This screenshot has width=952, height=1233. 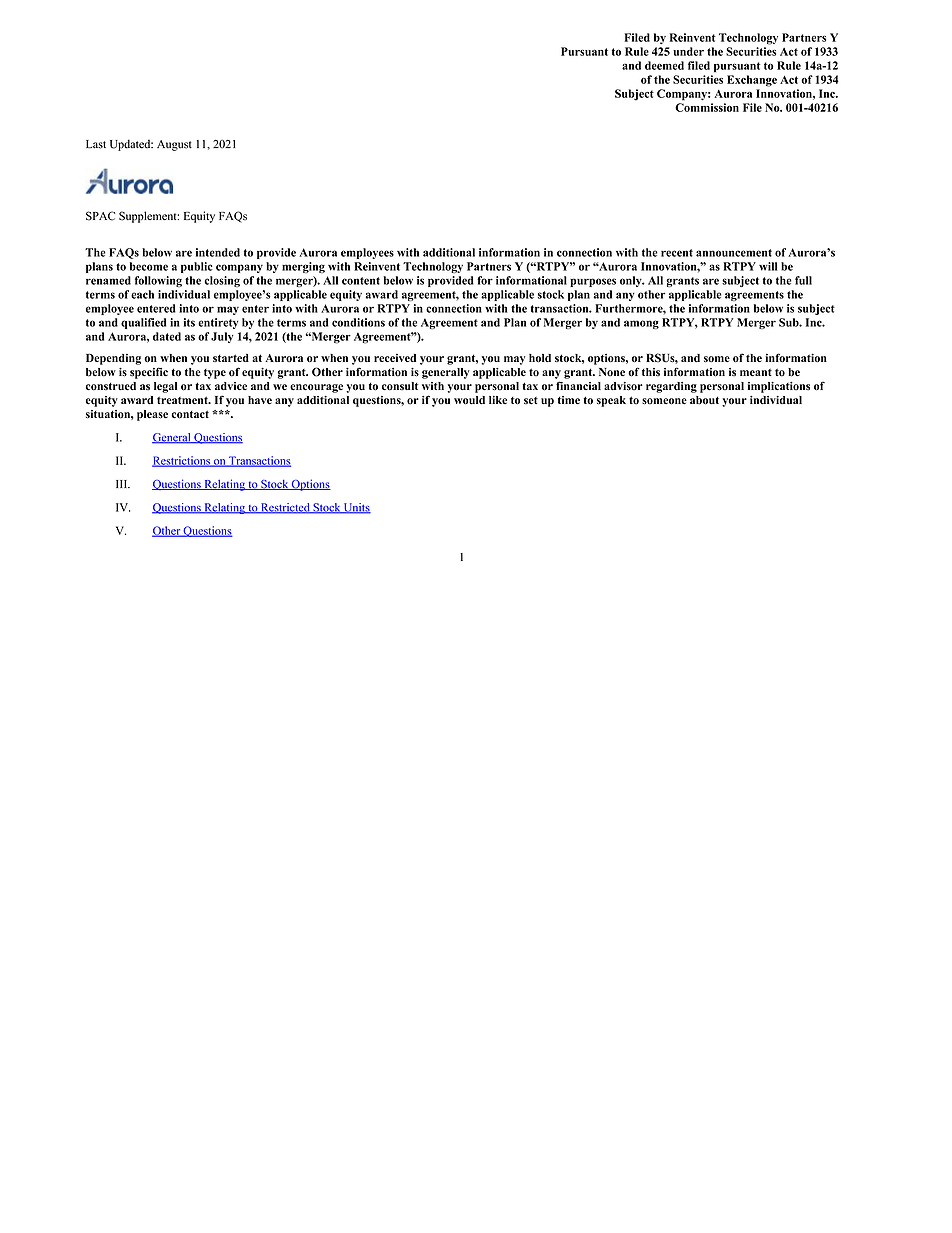 What do you see at coordinates (688, 51) in the screenshot?
I see `under` at bounding box center [688, 51].
